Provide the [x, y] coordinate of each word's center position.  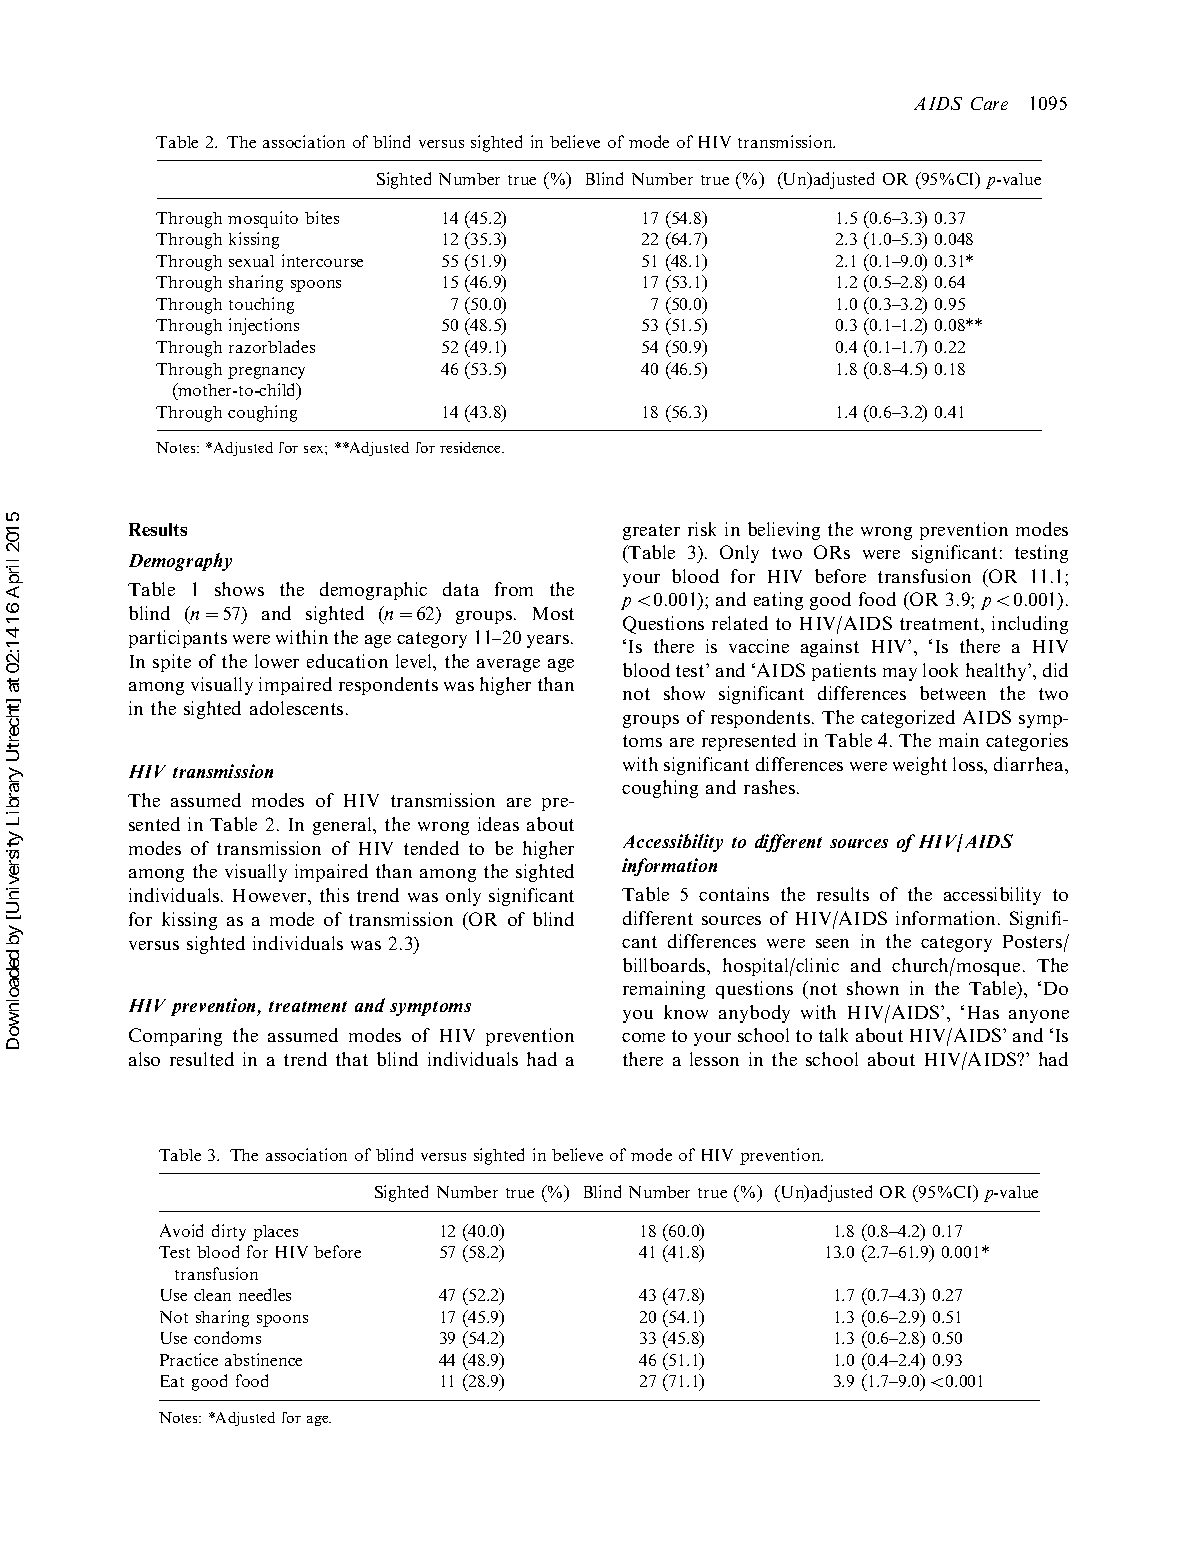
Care [989, 103]
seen [832, 943]
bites [322, 217]
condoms [227, 1337]
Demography [180, 562]
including [1030, 625]
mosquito [263, 219]
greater [651, 532]
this [334, 895]
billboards [665, 965]
